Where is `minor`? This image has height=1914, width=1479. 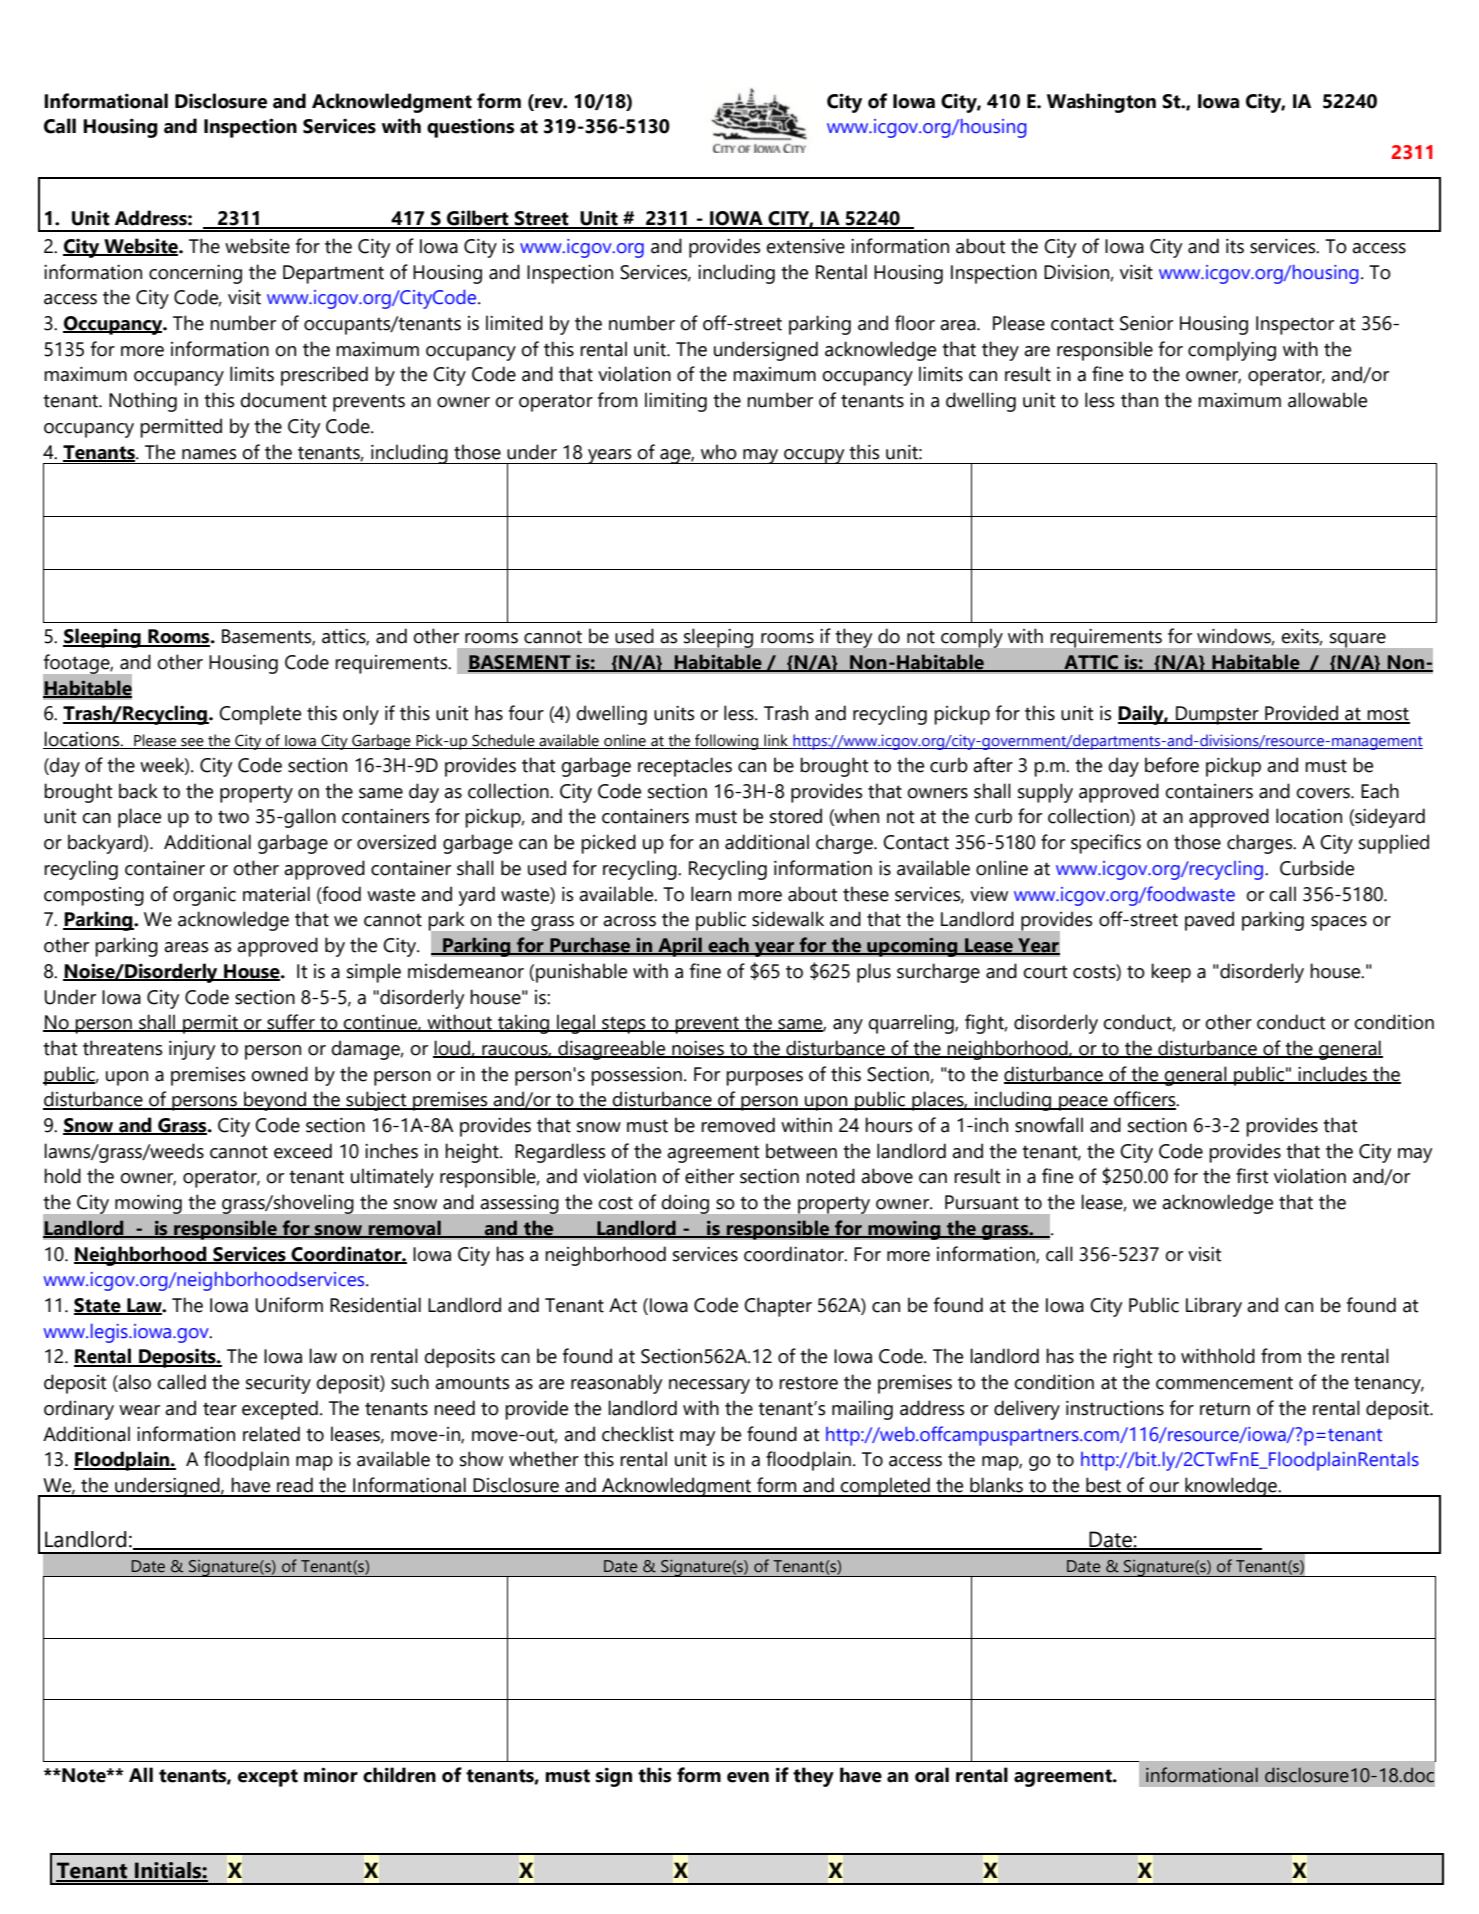 minor is located at coordinates (331, 1775).
